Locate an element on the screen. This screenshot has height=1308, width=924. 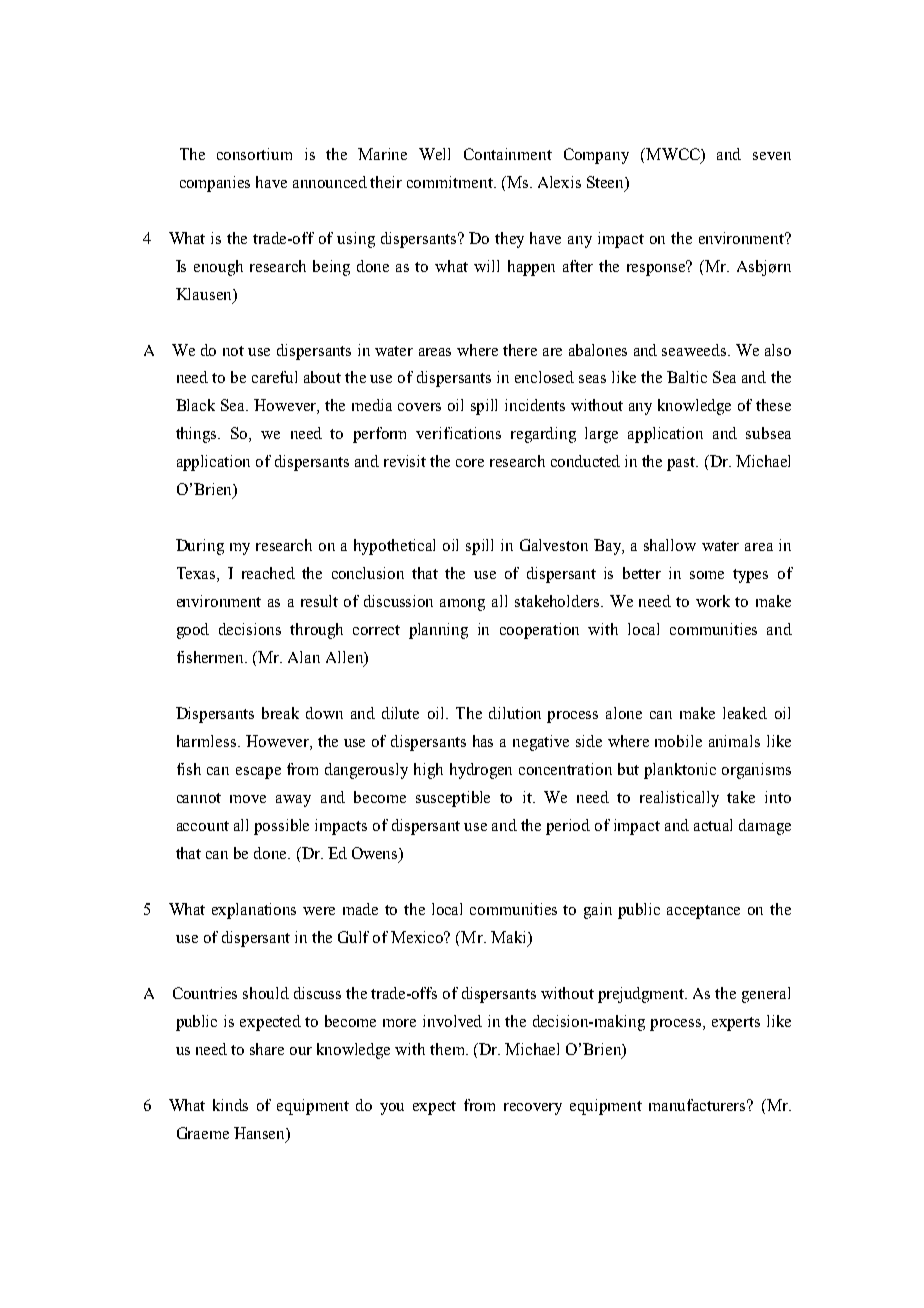
kinds is located at coordinates (230, 1105).
